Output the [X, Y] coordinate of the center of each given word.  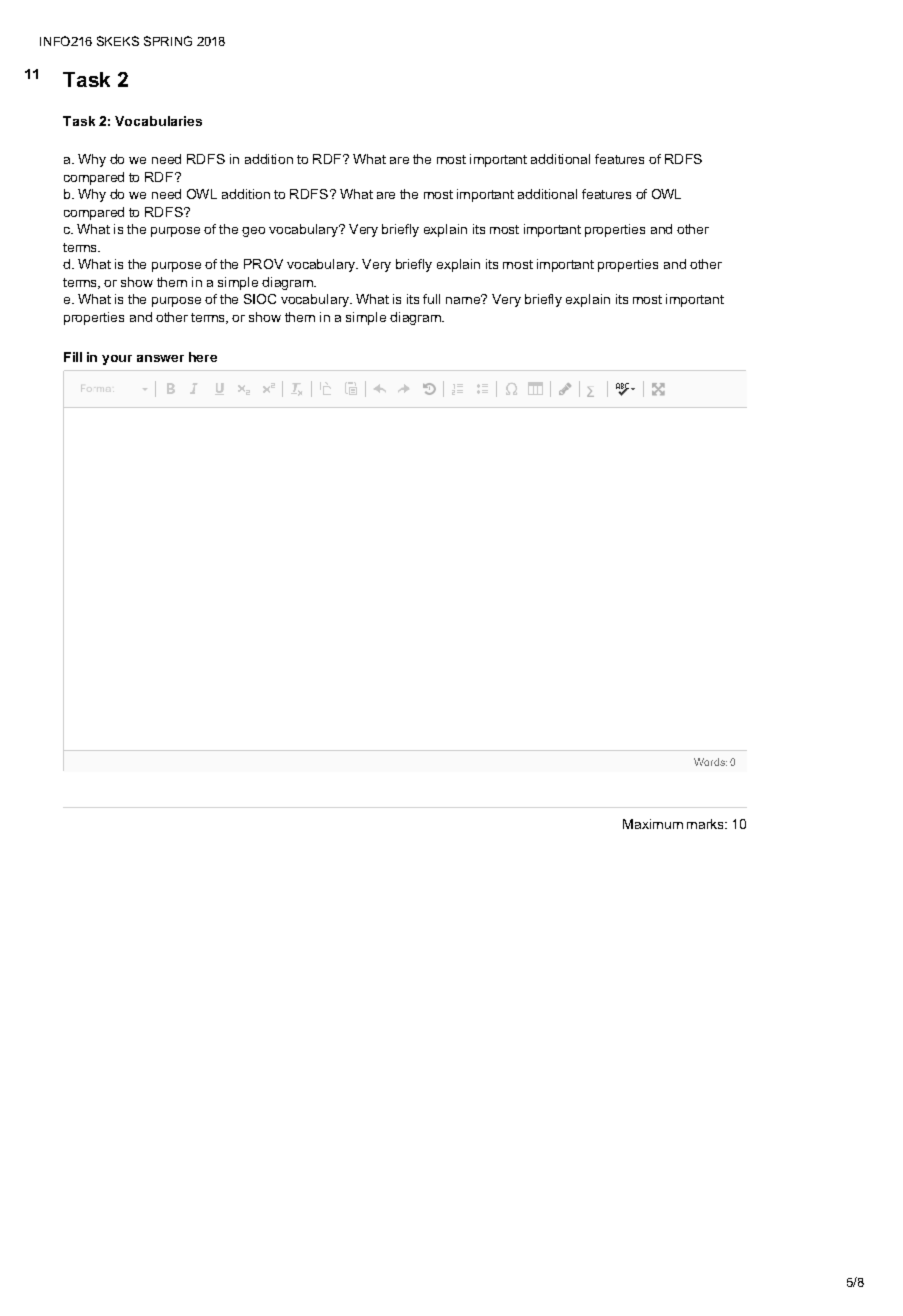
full [431, 299]
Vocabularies [158, 121]
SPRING [168, 41]
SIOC [260, 299]
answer [160, 358]
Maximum [653, 824]
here [203, 357]
